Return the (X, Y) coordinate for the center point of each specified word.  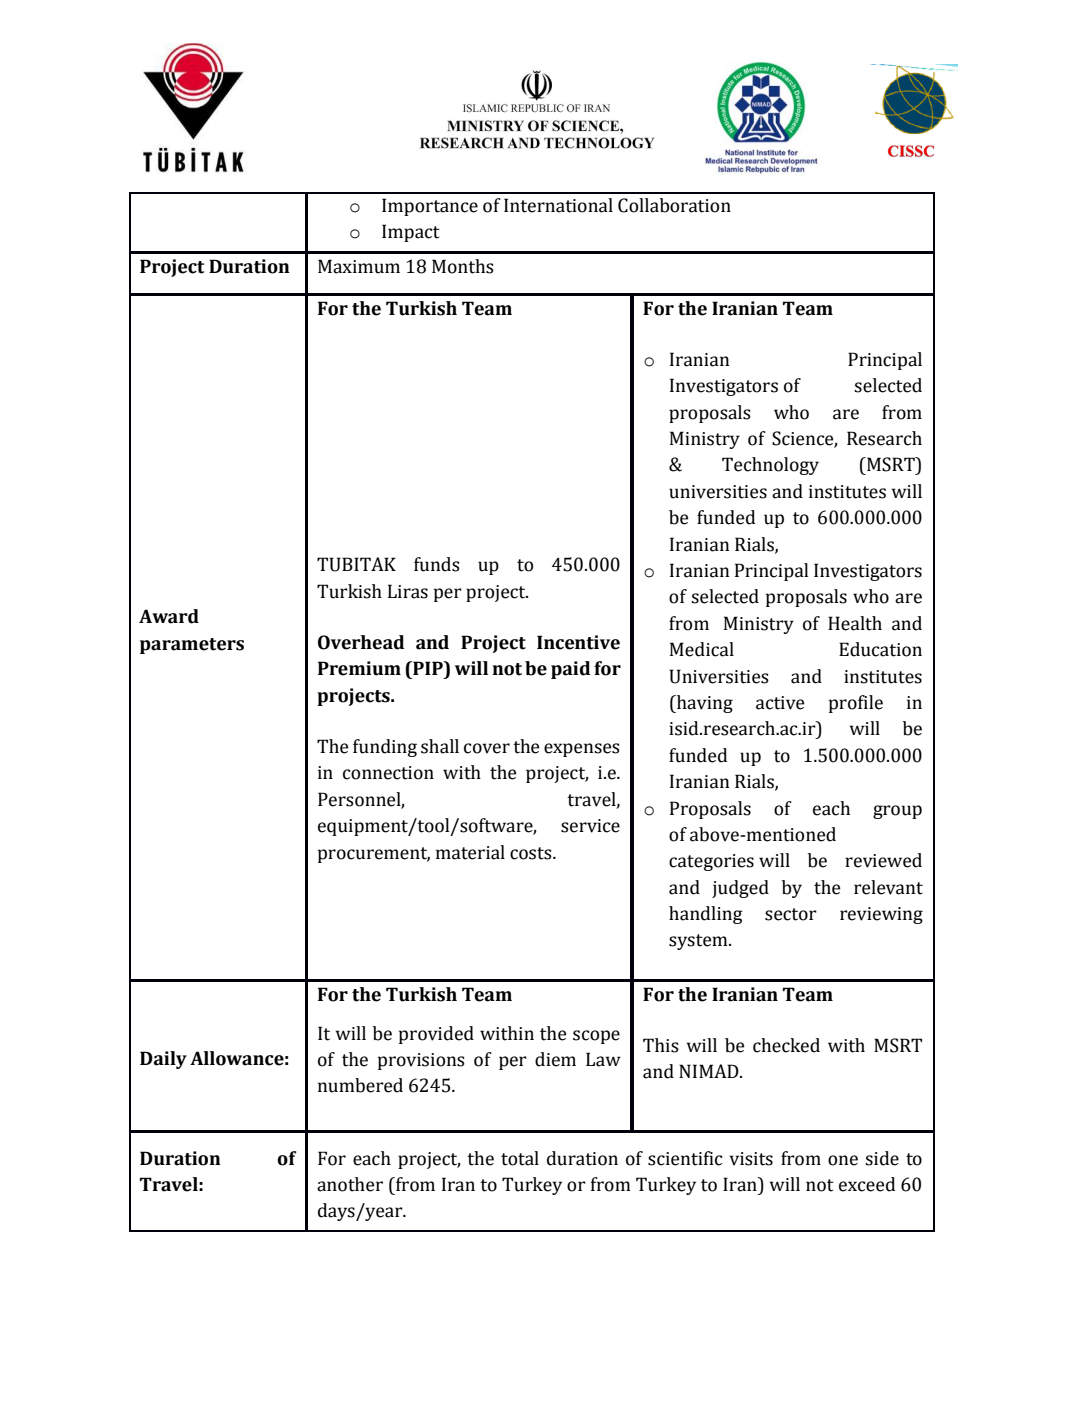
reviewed (883, 860)
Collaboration (674, 205)
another (350, 1184)
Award (169, 616)
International (558, 205)
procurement (374, 855)
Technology (770, 466)
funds (437, 564)
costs (532, 853)
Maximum (359, 266)
